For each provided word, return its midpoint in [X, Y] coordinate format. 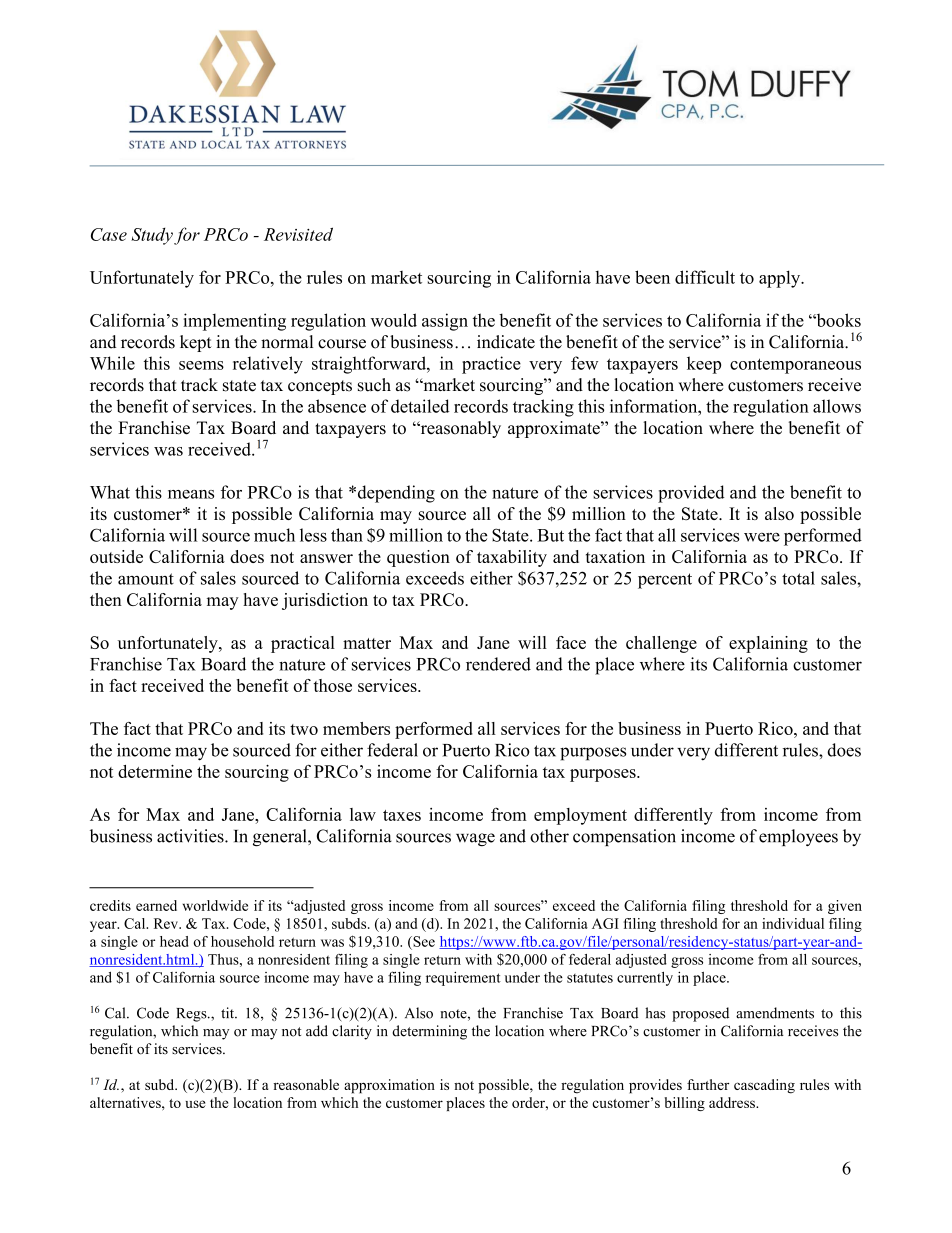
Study [152, 236]
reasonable [306, 1084]
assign [445, 322]
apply [781, 279]
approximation [389, 1086]
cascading [764, 1086]
